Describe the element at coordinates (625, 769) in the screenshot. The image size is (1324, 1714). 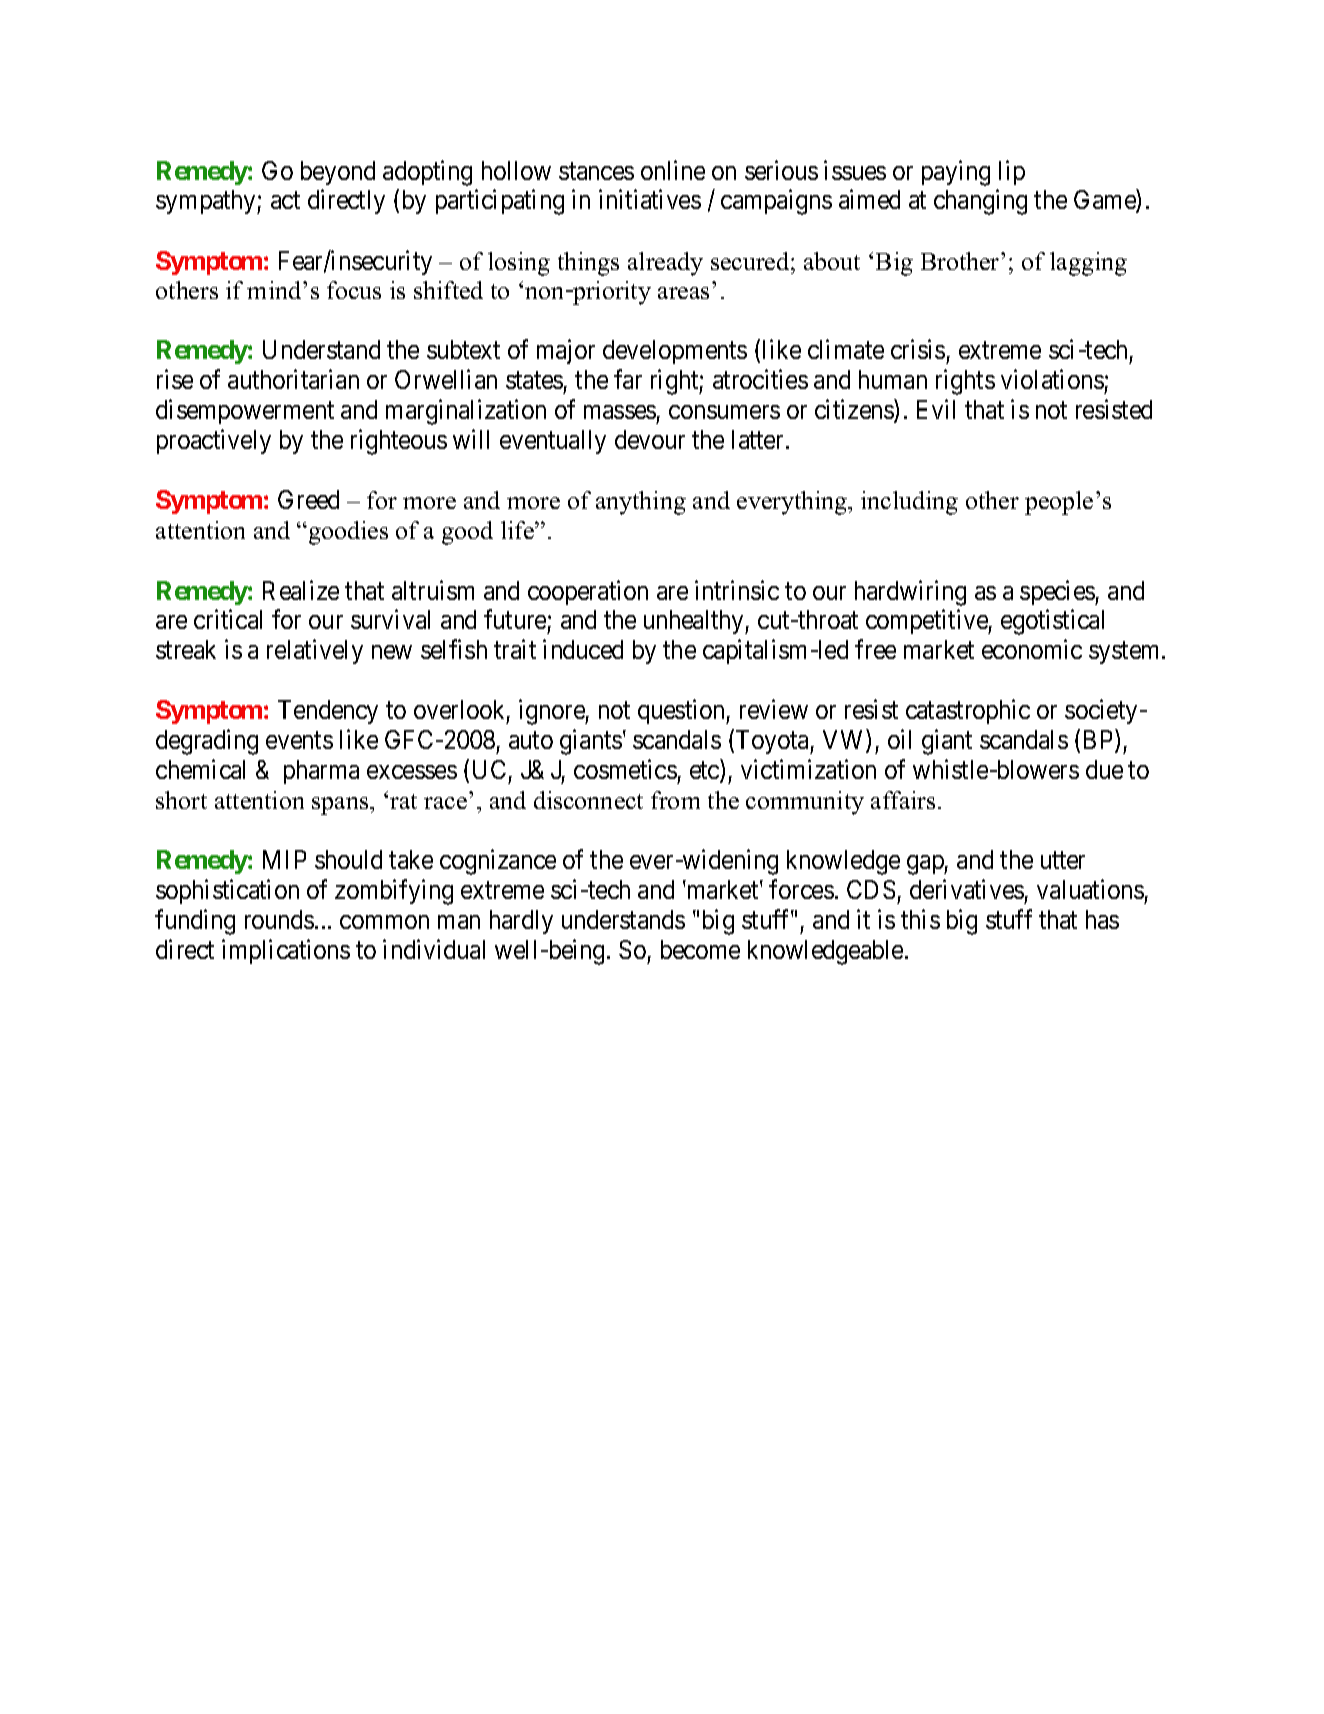
I see `cosmetics` at that location.
